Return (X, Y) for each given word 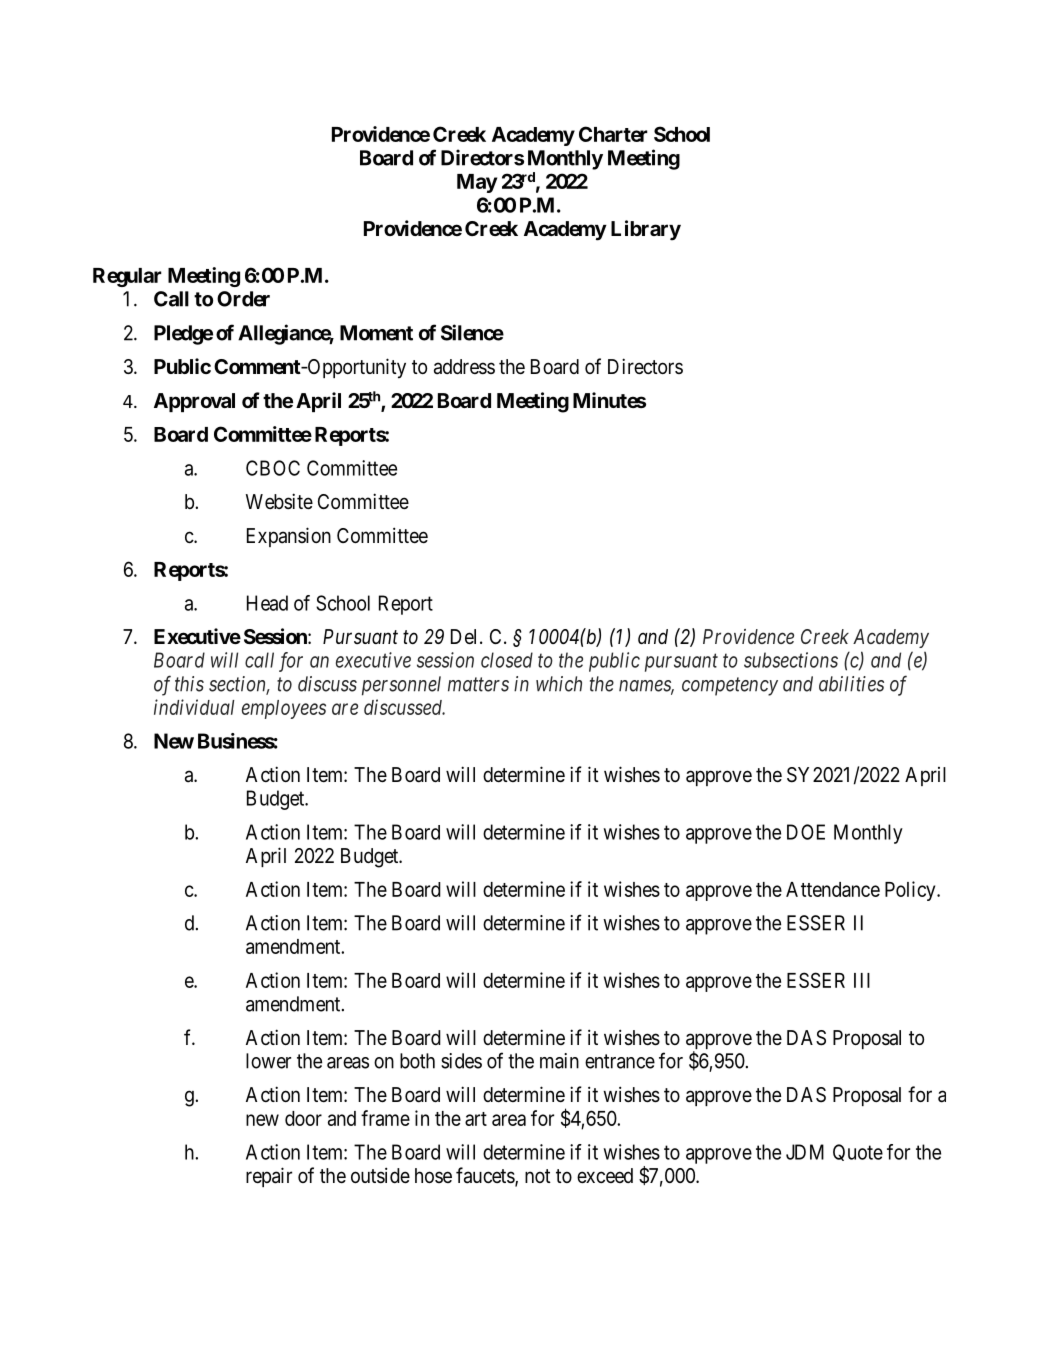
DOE (806, 832)
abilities (851, 684)
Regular (127, 277)
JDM (805, 1152)
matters (478, 685)
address (464, 367)
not (538, 1176)
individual (194, 707)
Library (646, 230)
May (477, 183)
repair (269, 1177)
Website (279, 501)
